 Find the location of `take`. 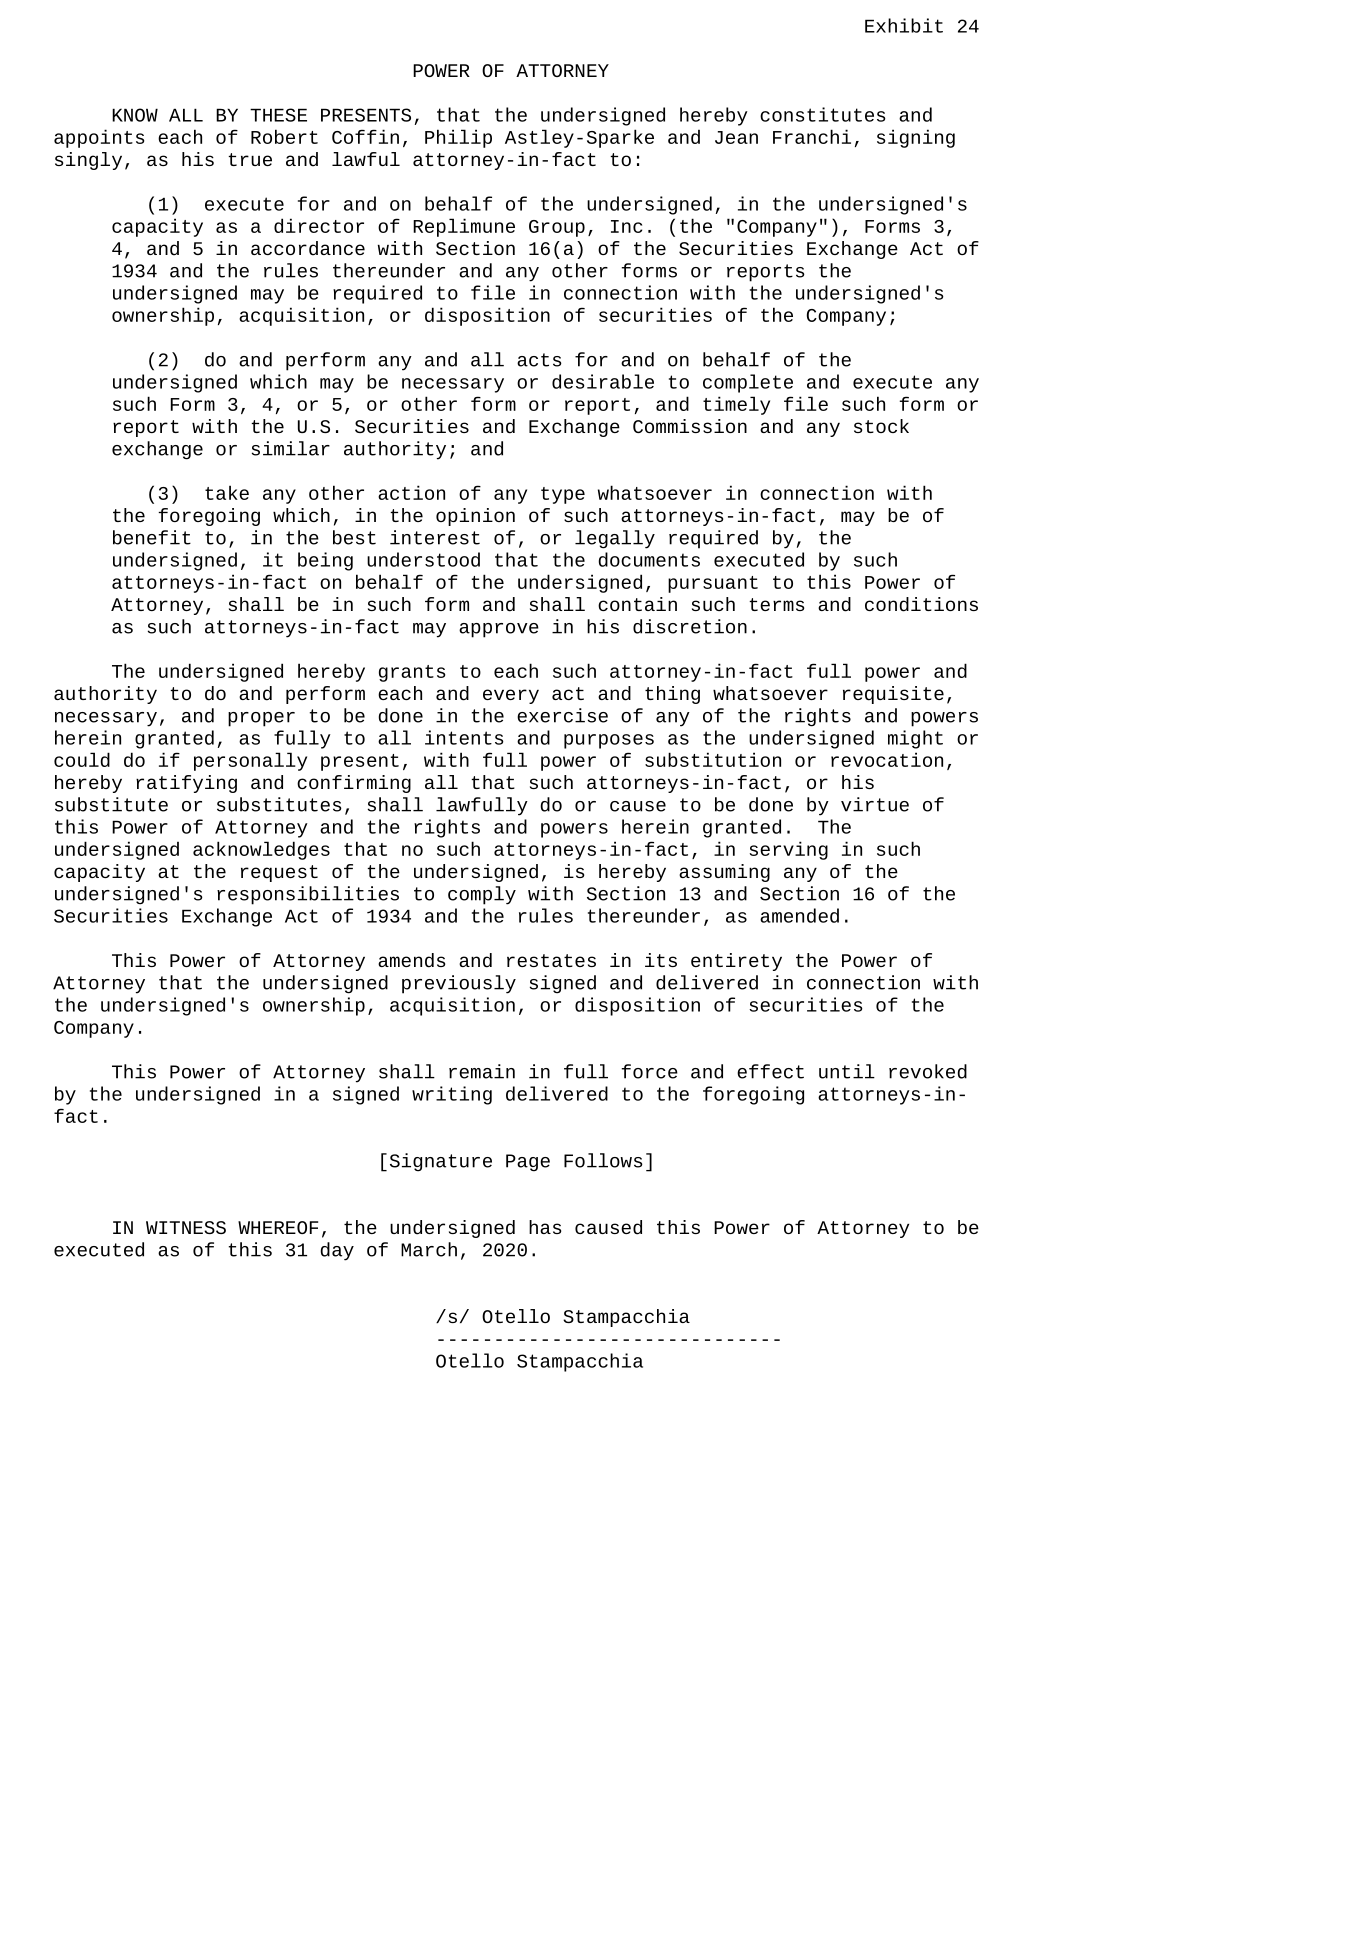

take is located at coordinates (227, 492).
